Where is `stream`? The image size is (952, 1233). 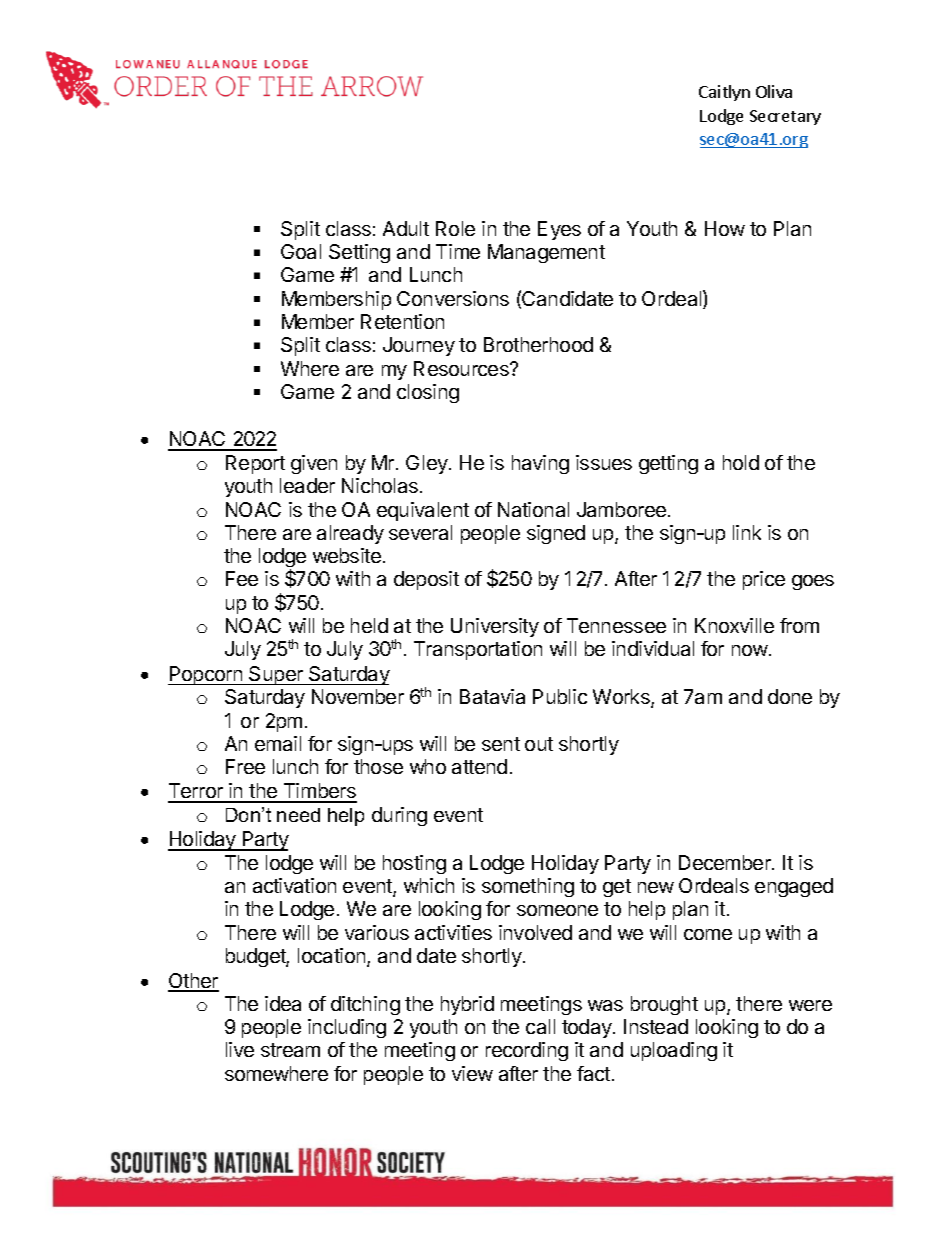 stream is located at coordinates (290, 1050).
